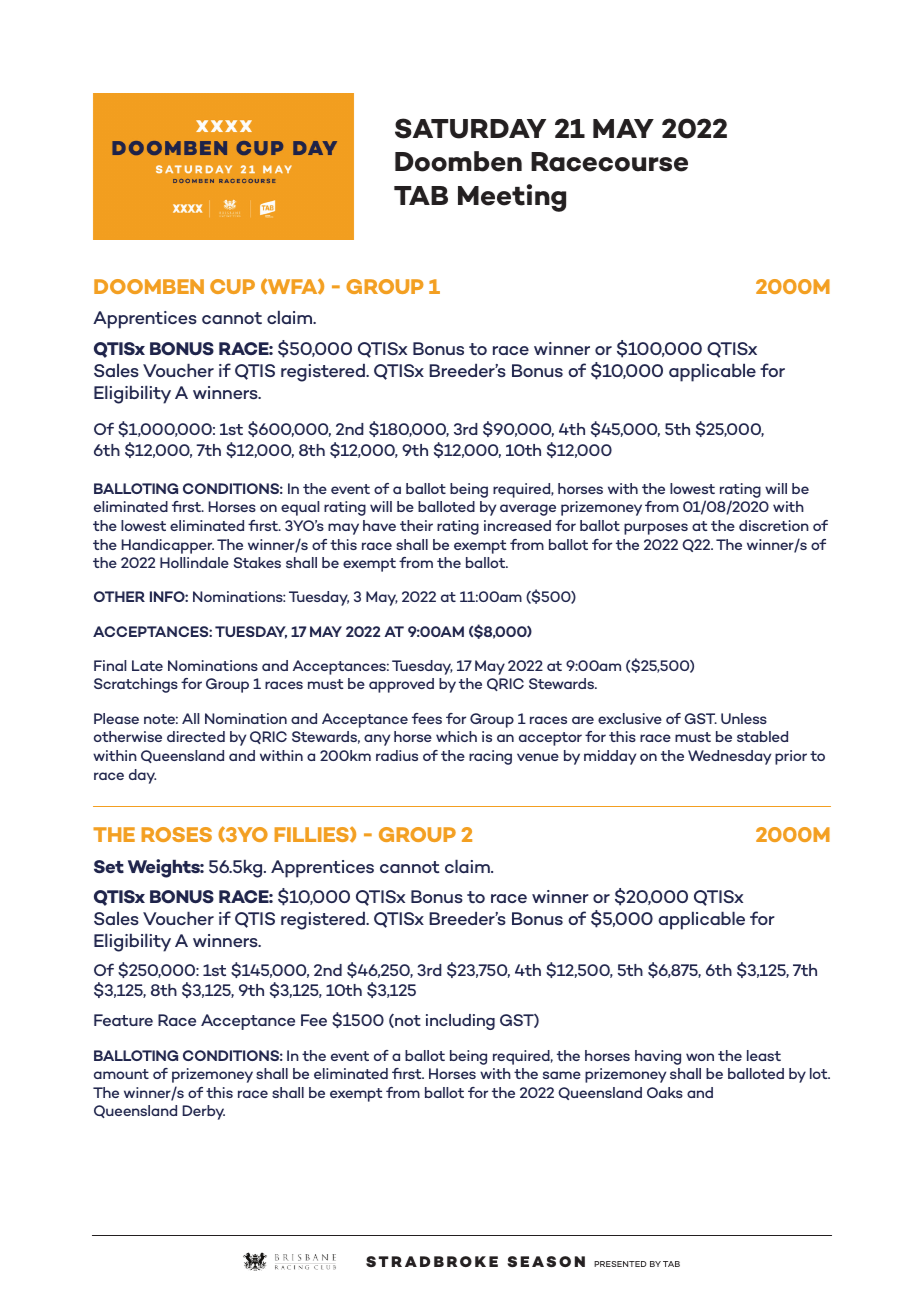 This screenshot has width=924, height=1308. I want to click on Derby, so click(203, 1112).
